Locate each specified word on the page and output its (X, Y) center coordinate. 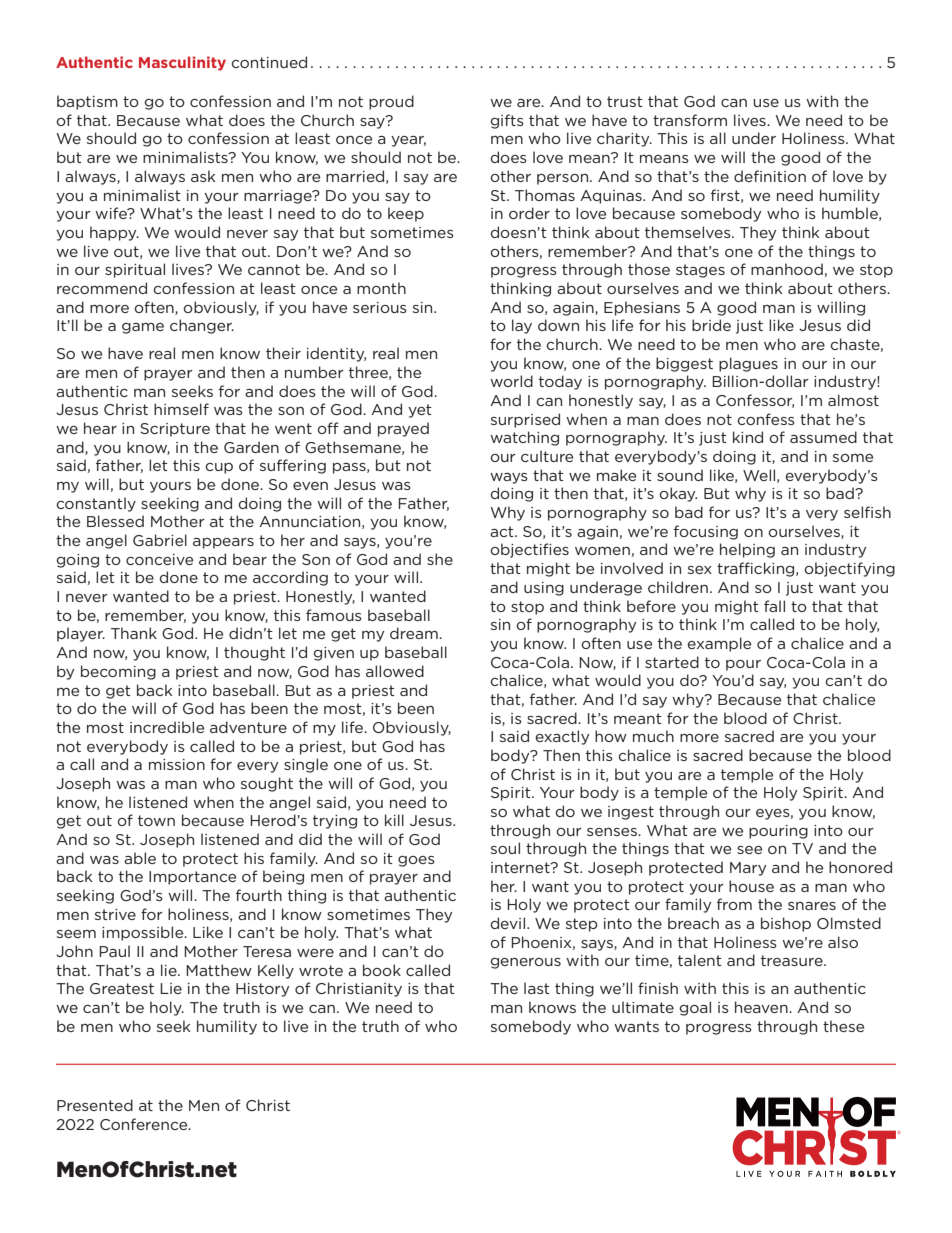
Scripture (175, 430)
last (537, 988)
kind (748, 437)
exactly (562, 737)
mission (177, 764)
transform (690, 120)
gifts (507, 121)
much (653, 736)
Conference (145, 1124)
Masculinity (182, 63)
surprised (525, 420)
